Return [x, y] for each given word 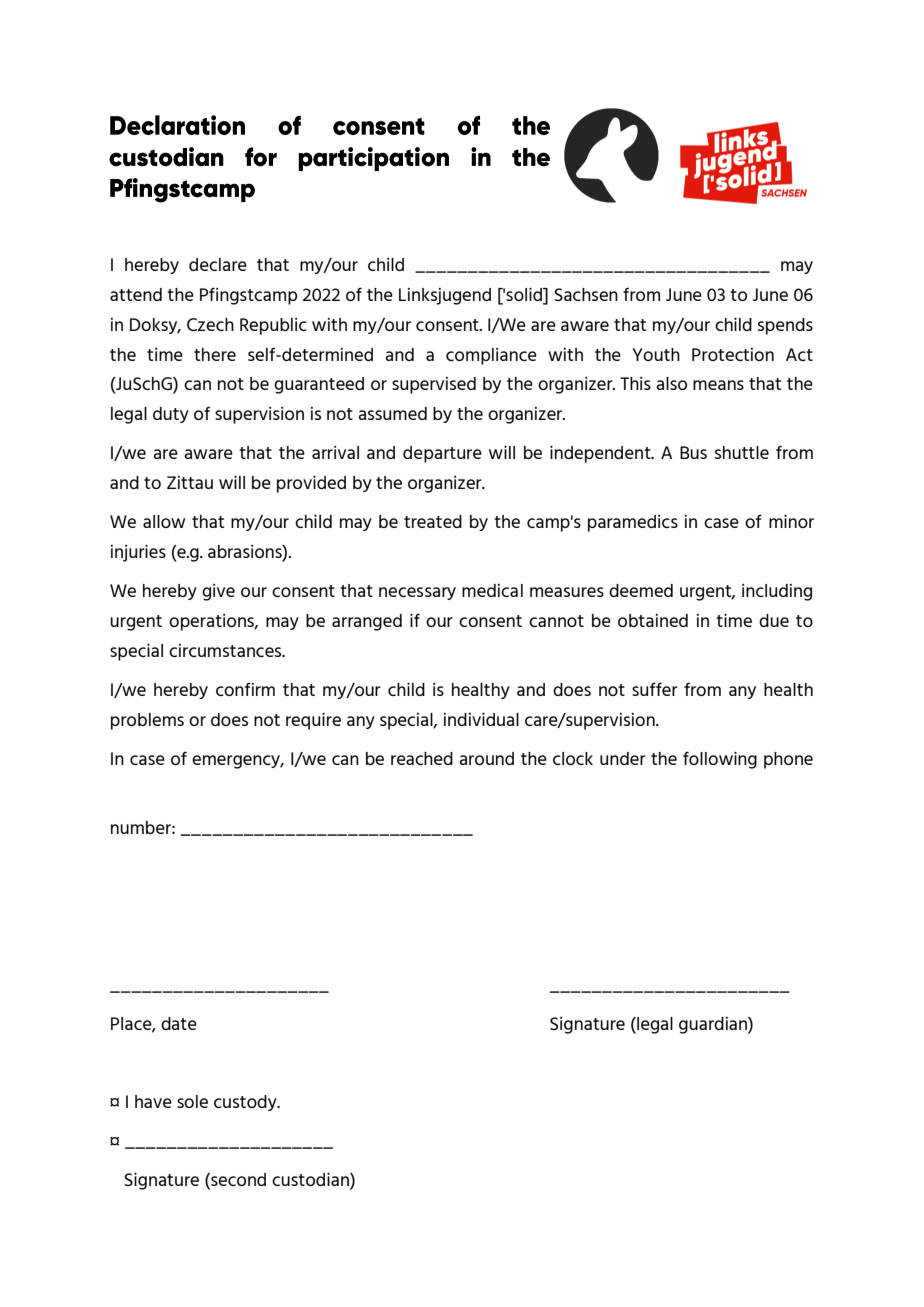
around [486, 758]
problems [147, 721]
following [720, 760]
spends [785, 326]
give [218, 592]
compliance [491, 356]
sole [192, 1101]
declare [218, 264]
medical [492, 590]
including [777, 592]
